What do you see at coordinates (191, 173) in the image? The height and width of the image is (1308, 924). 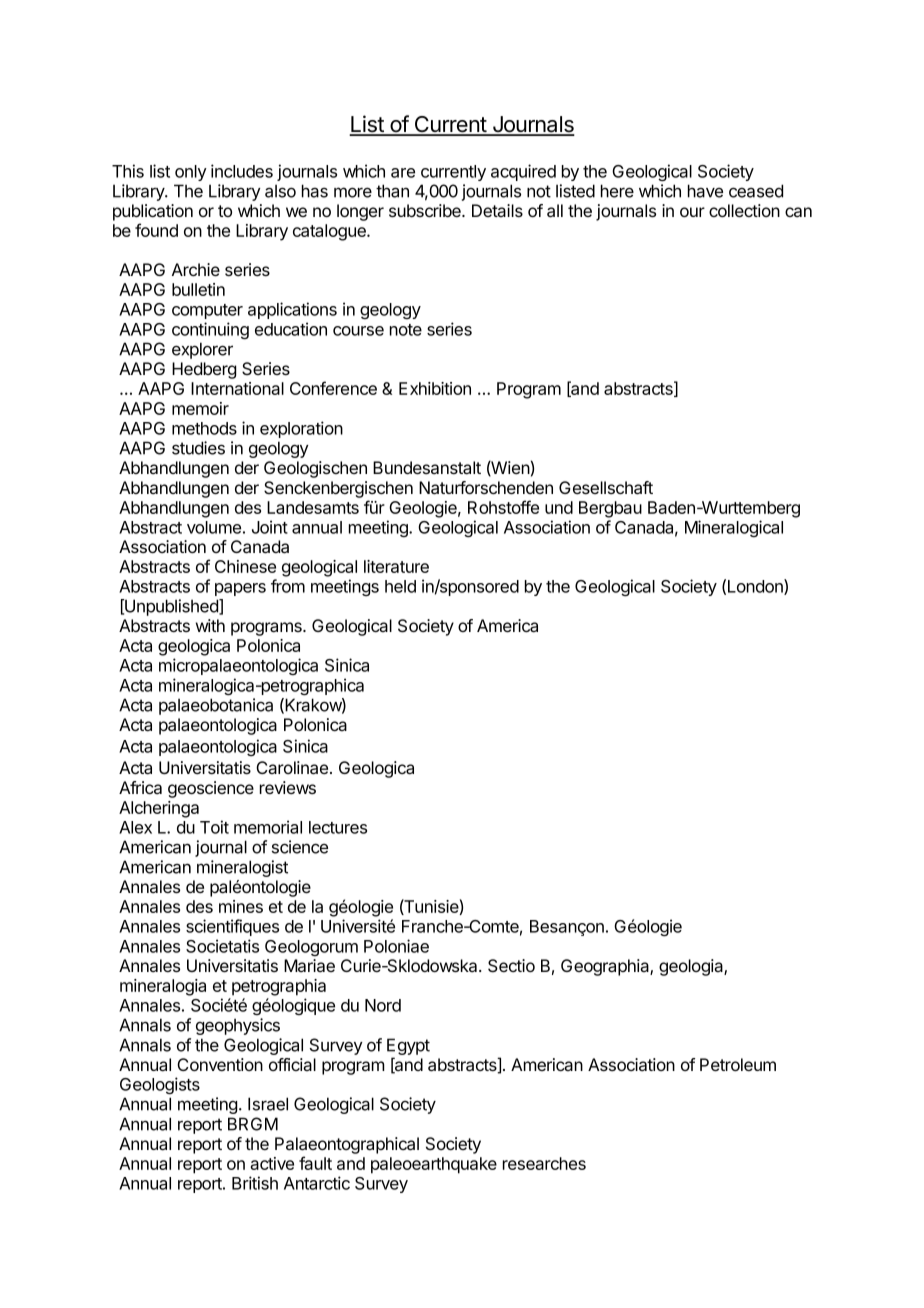 I see `only` at bounding box center [191, 173].
